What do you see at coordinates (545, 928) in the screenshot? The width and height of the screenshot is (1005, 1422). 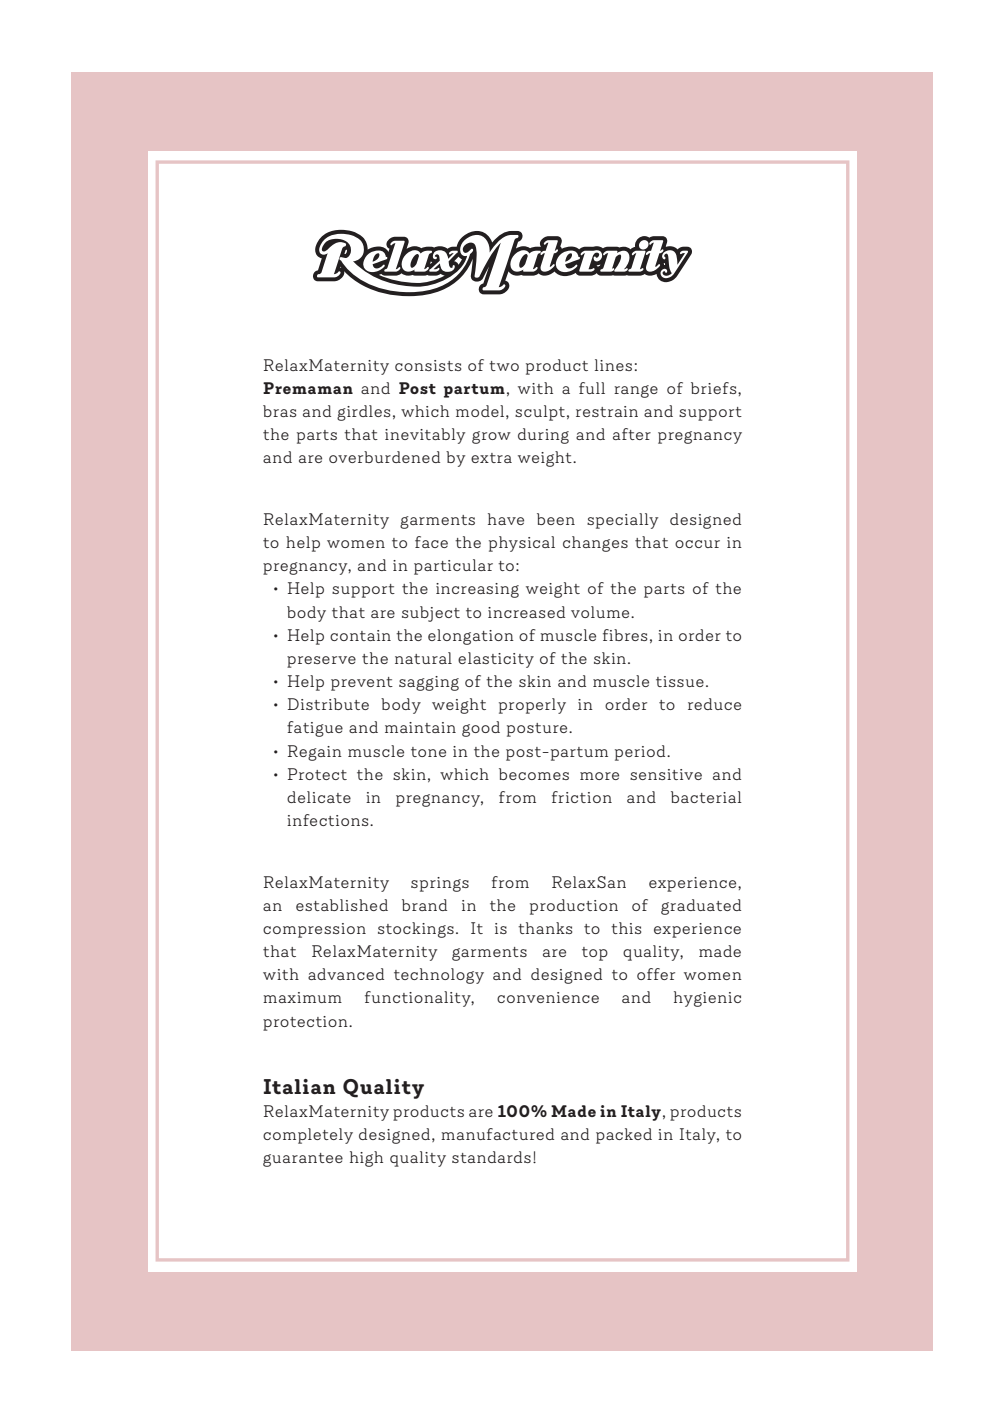 I see `thanks` at bounding box center [545, 928].
